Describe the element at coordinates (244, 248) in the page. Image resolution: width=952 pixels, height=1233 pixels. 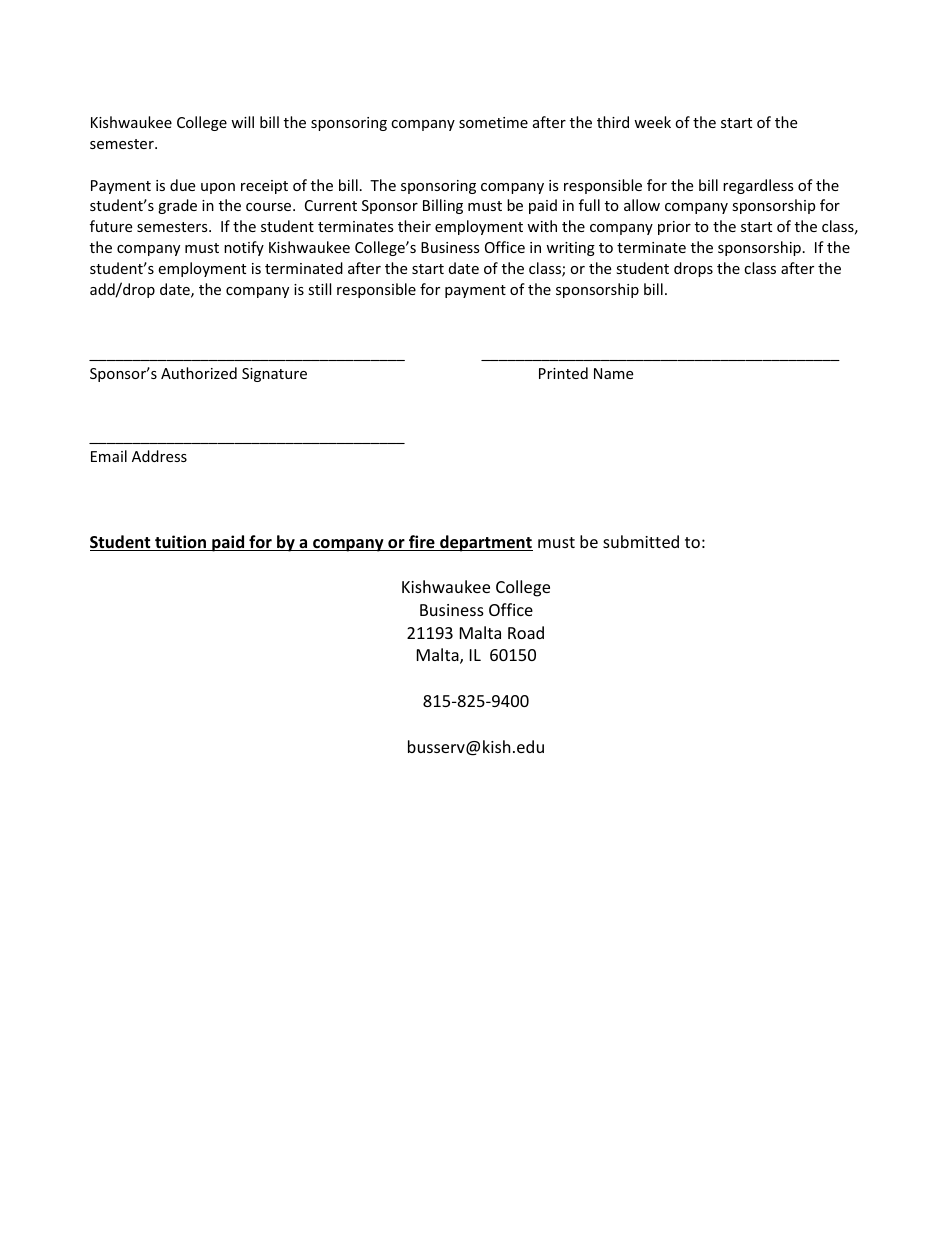
I see `notify` at that location.
